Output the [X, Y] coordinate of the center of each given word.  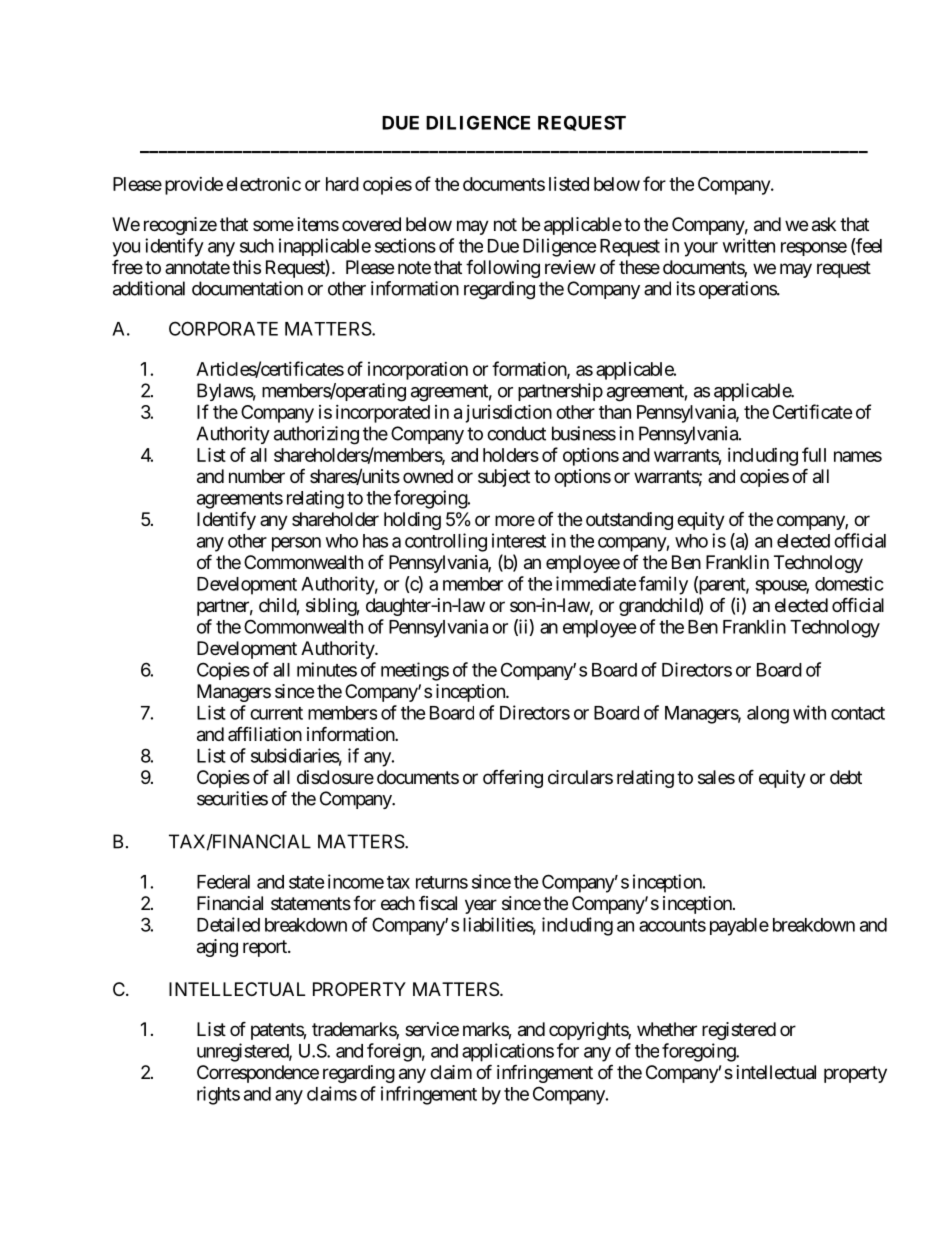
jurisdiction [508, 413]
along [768, 715]
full [814, 454]
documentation [247, 288]
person [296, 544]
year [481, 906]
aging [217, 948]
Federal [223, 882]
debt [846, 777]
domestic [849, 583]
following [503, 268]
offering [513, 778]
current [276, 713]
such [257, 246]
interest [519, 540]
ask [824, 224]
